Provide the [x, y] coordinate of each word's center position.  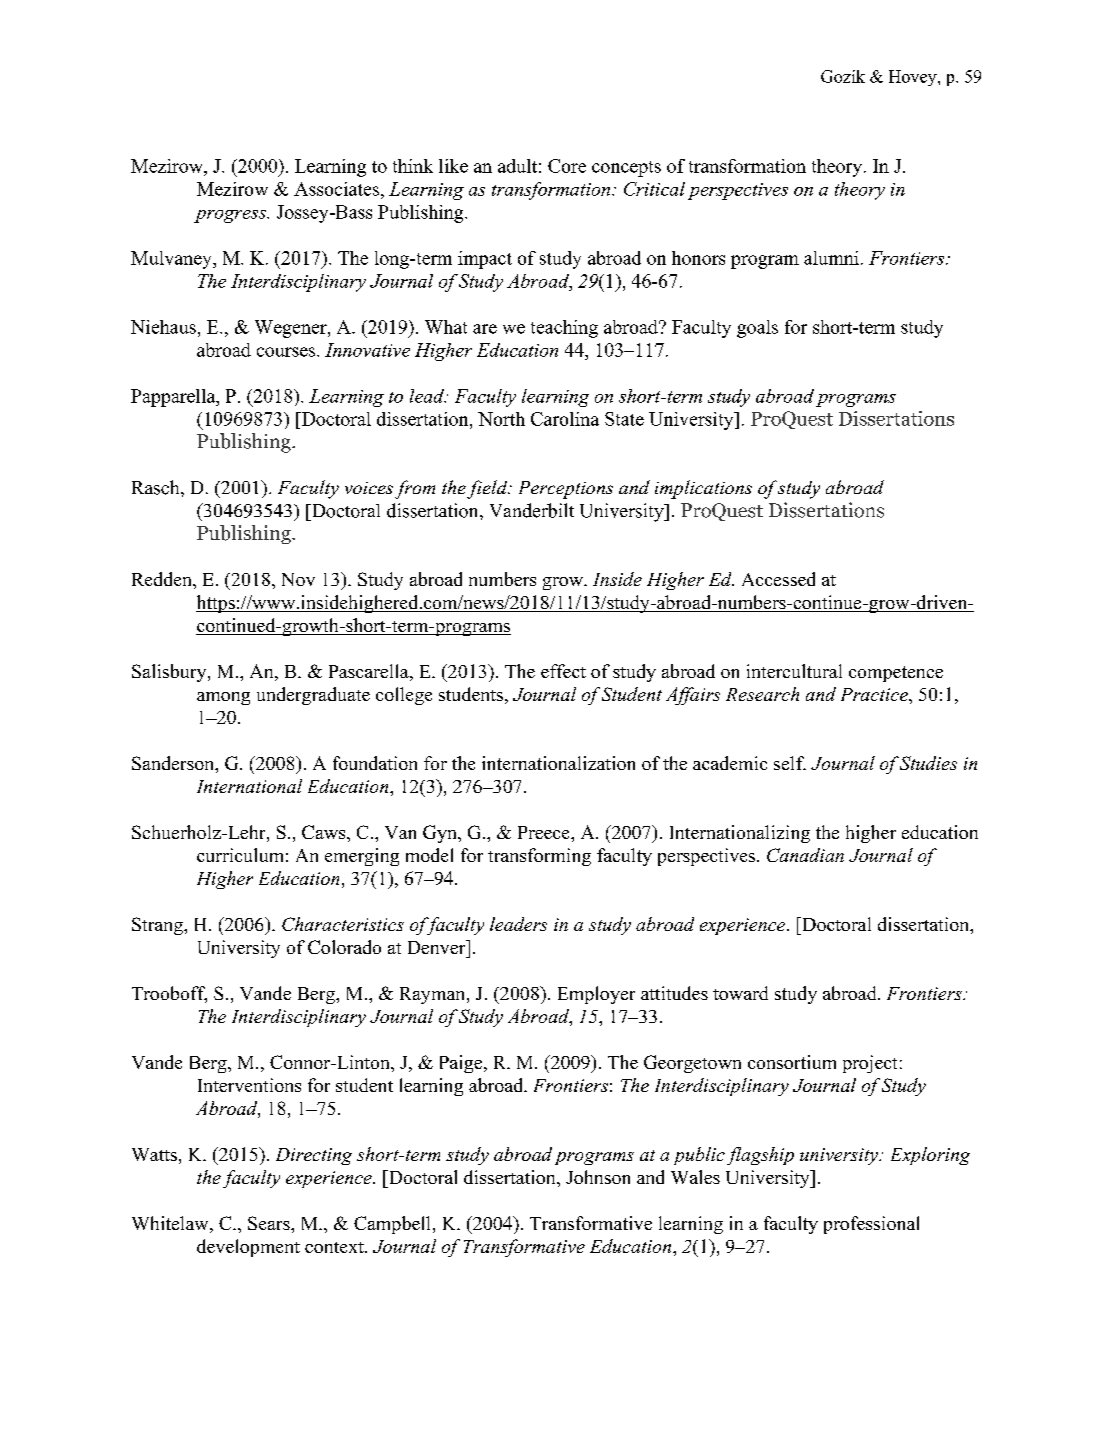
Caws [325, 832]
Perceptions [566, 490]
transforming [539, 857]
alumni [831, 258]
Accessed [778, 579]
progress [231, 216]
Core [567, 166]
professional [871, 1225]
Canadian [805, 855]
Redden [163, 579]
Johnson [598, 1177]
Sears [270, 1223]
